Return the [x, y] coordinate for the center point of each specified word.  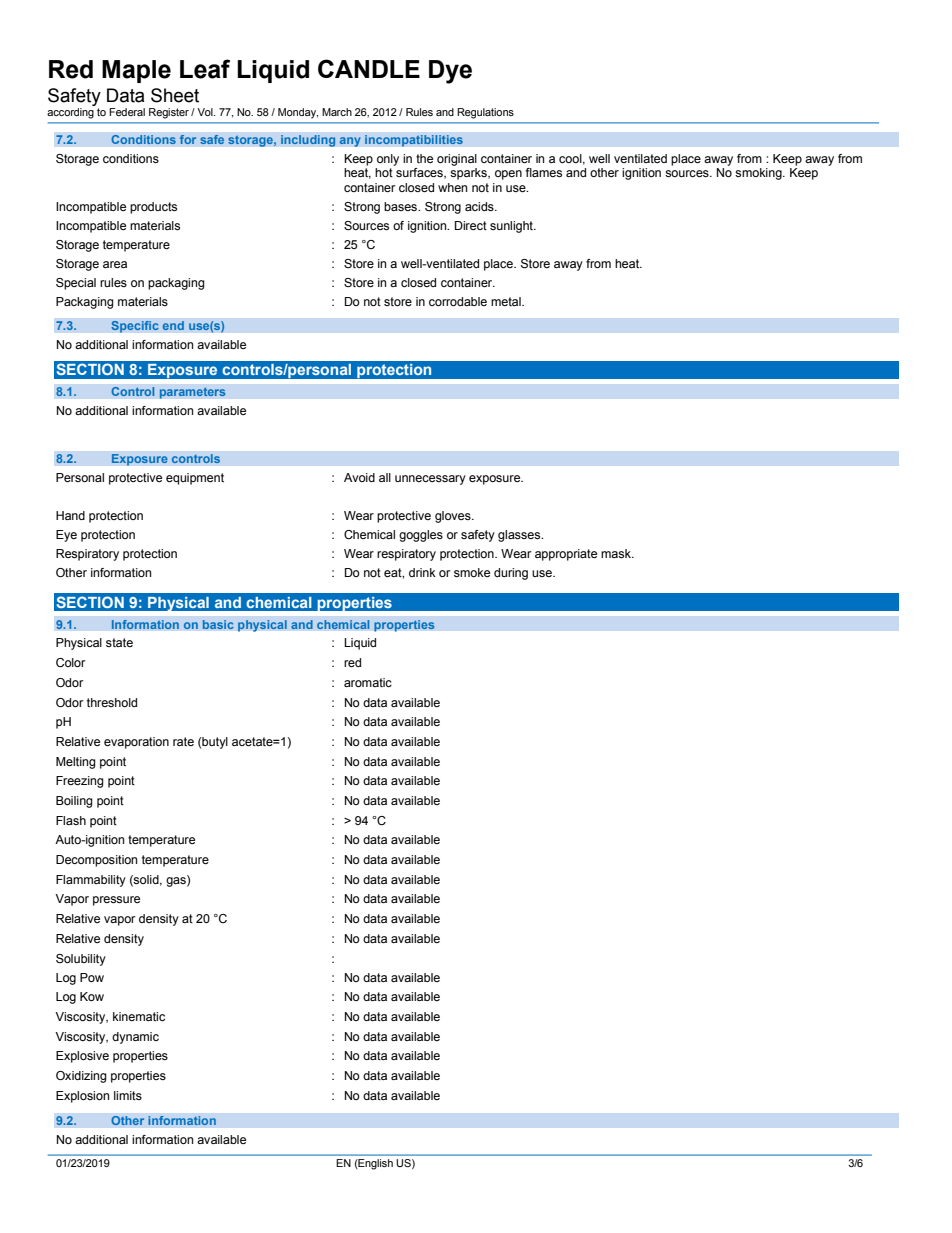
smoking [759, 174]
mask [617, 553]
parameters [192, 393]
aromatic [368, 682]
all [385, 477]
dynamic [135, 1038]
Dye [450, 72]
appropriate [566, 555]
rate [183, 741]
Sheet [175, 95]
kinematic [139, 1016]
